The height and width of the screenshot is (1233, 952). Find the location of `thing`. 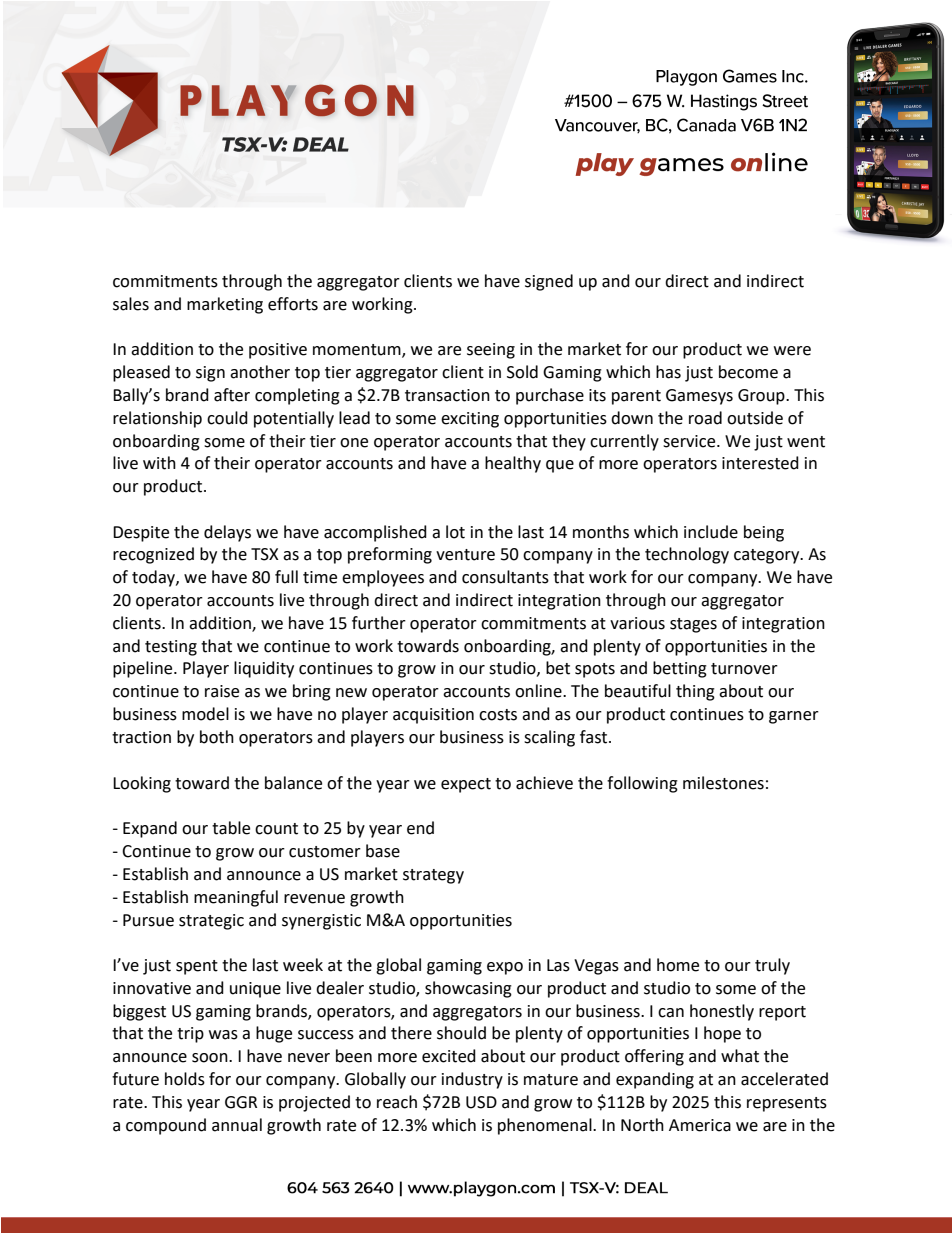

thing is located at coordinates (695, 692).
